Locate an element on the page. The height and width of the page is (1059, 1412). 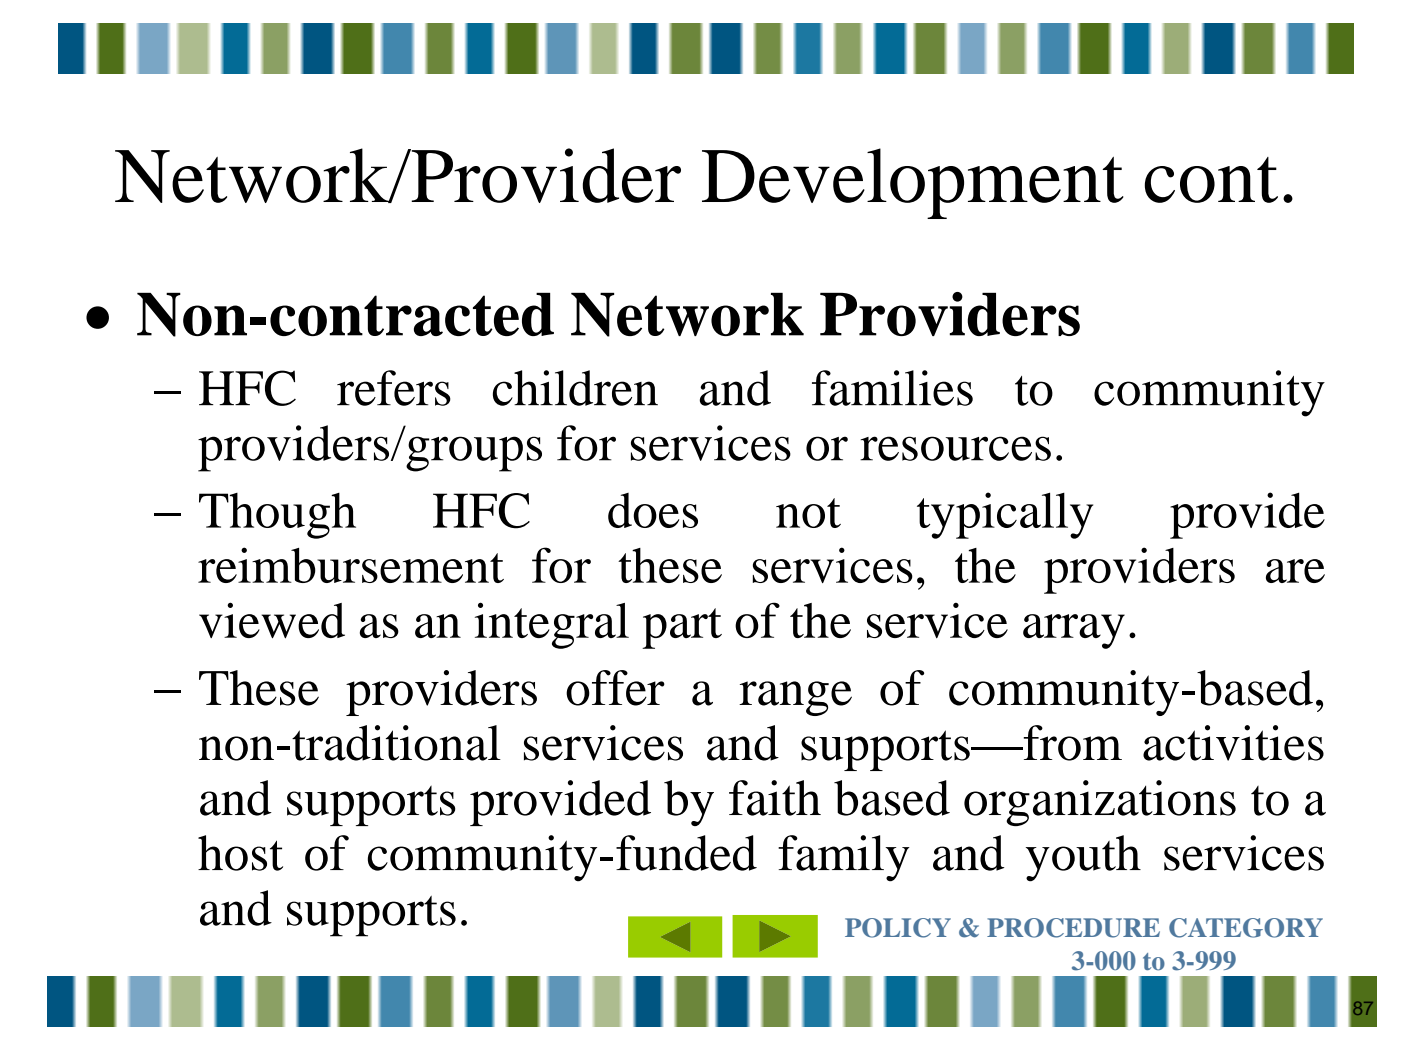
resources is located at coordinates (955, 448).
